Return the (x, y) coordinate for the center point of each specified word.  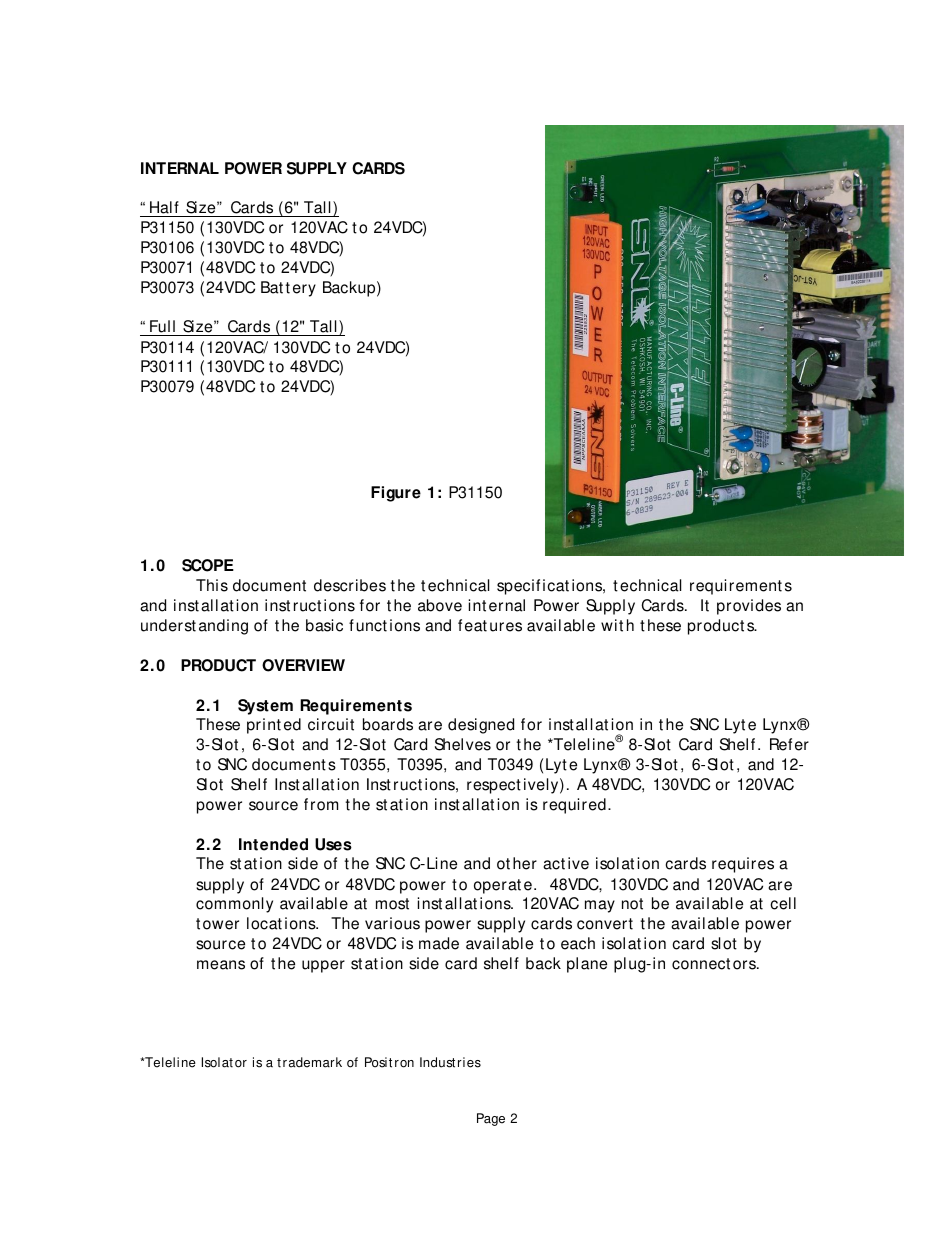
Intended (273, 844)
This (212, 585)
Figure (396, 494)
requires (743, 865)
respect (494, 786)
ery (304, 290)
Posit (378, 1062)
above (440, 605)
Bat (272, 287)
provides (749, 607)
